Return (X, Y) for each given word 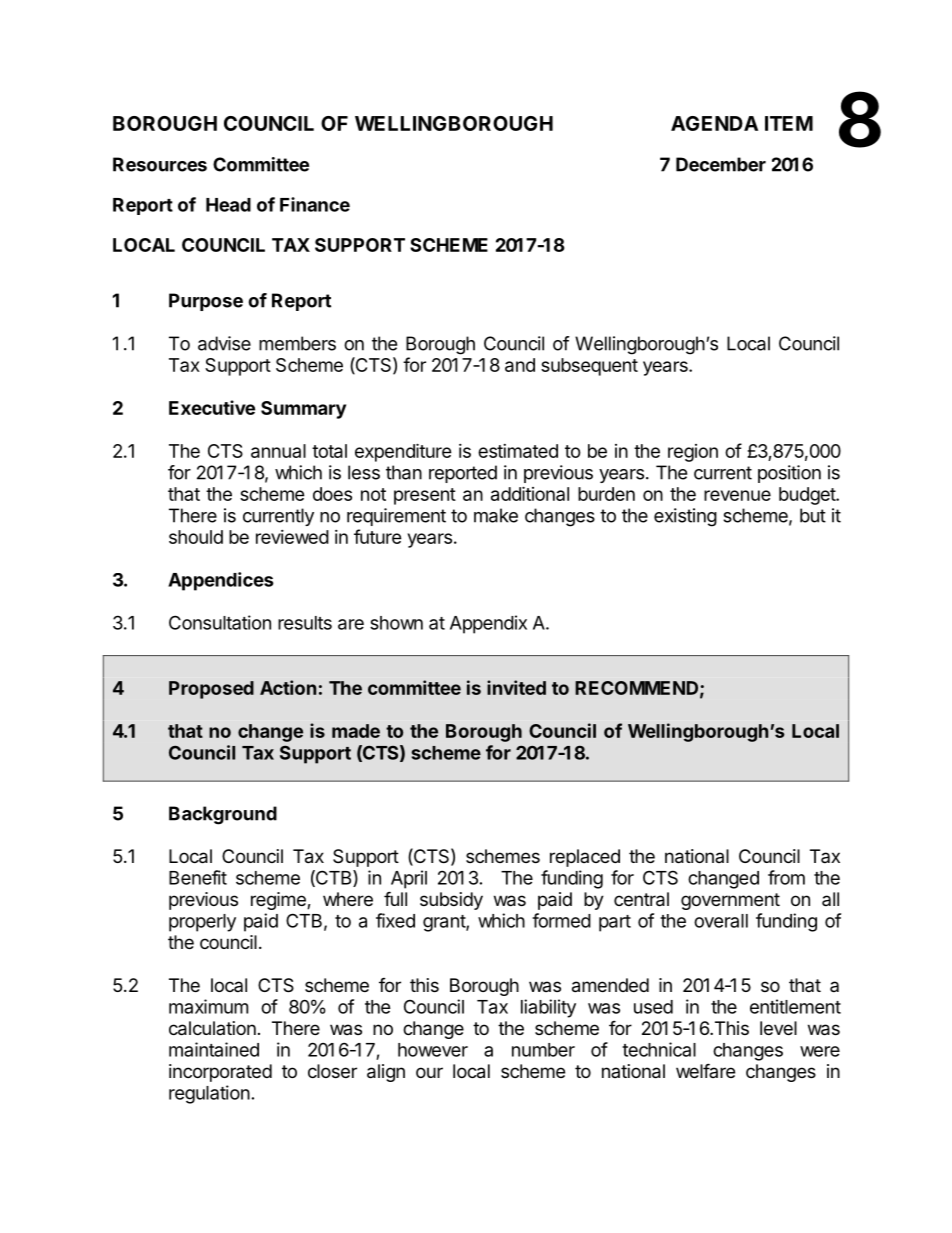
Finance (315, 204)
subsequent (589, 367)
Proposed (211, 690)
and (520, 365)
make (496, 515)
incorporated (220, 1073)
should (196, 537)
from (786, 877)
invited (516, 687)
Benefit (198, 877)
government (730, 901)
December (721, 164)
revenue (737, 495)
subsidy (451, 901)
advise (224, 343)
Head (228, 205)
